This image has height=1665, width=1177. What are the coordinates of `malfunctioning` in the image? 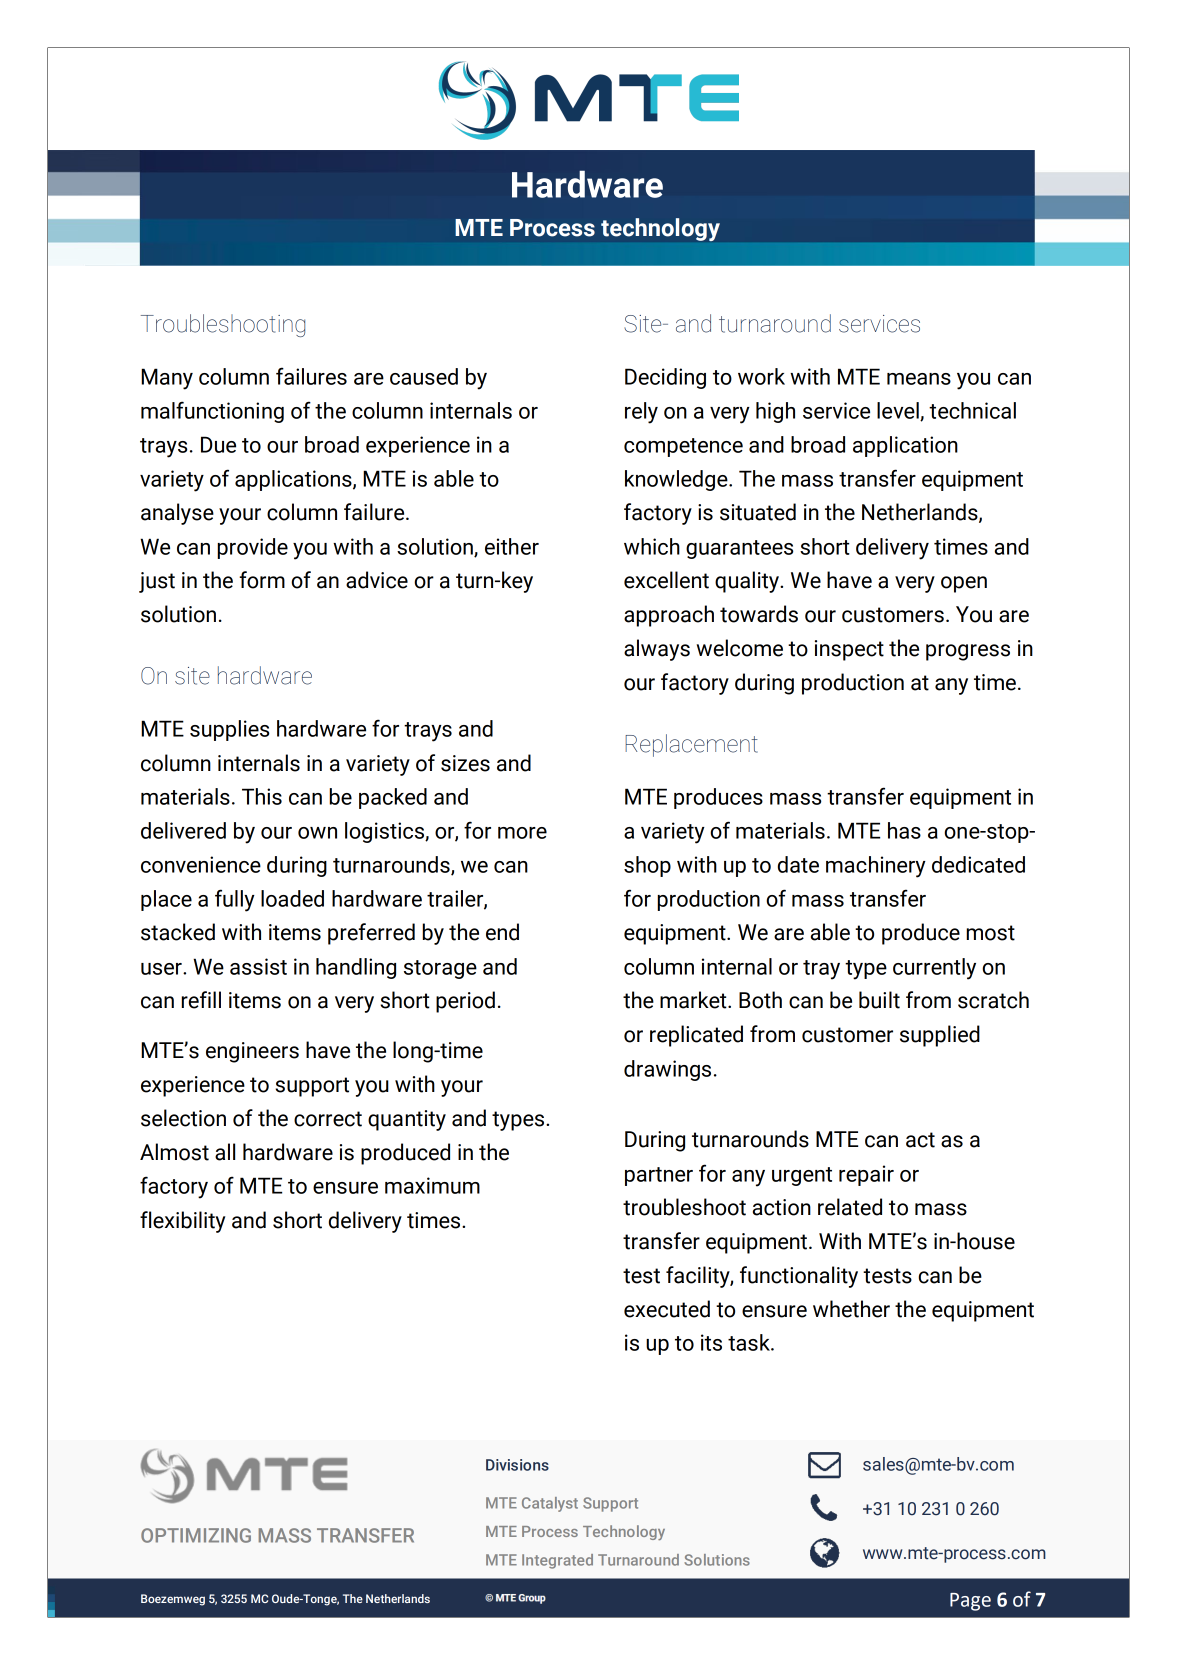 It's located at (212, 412).
